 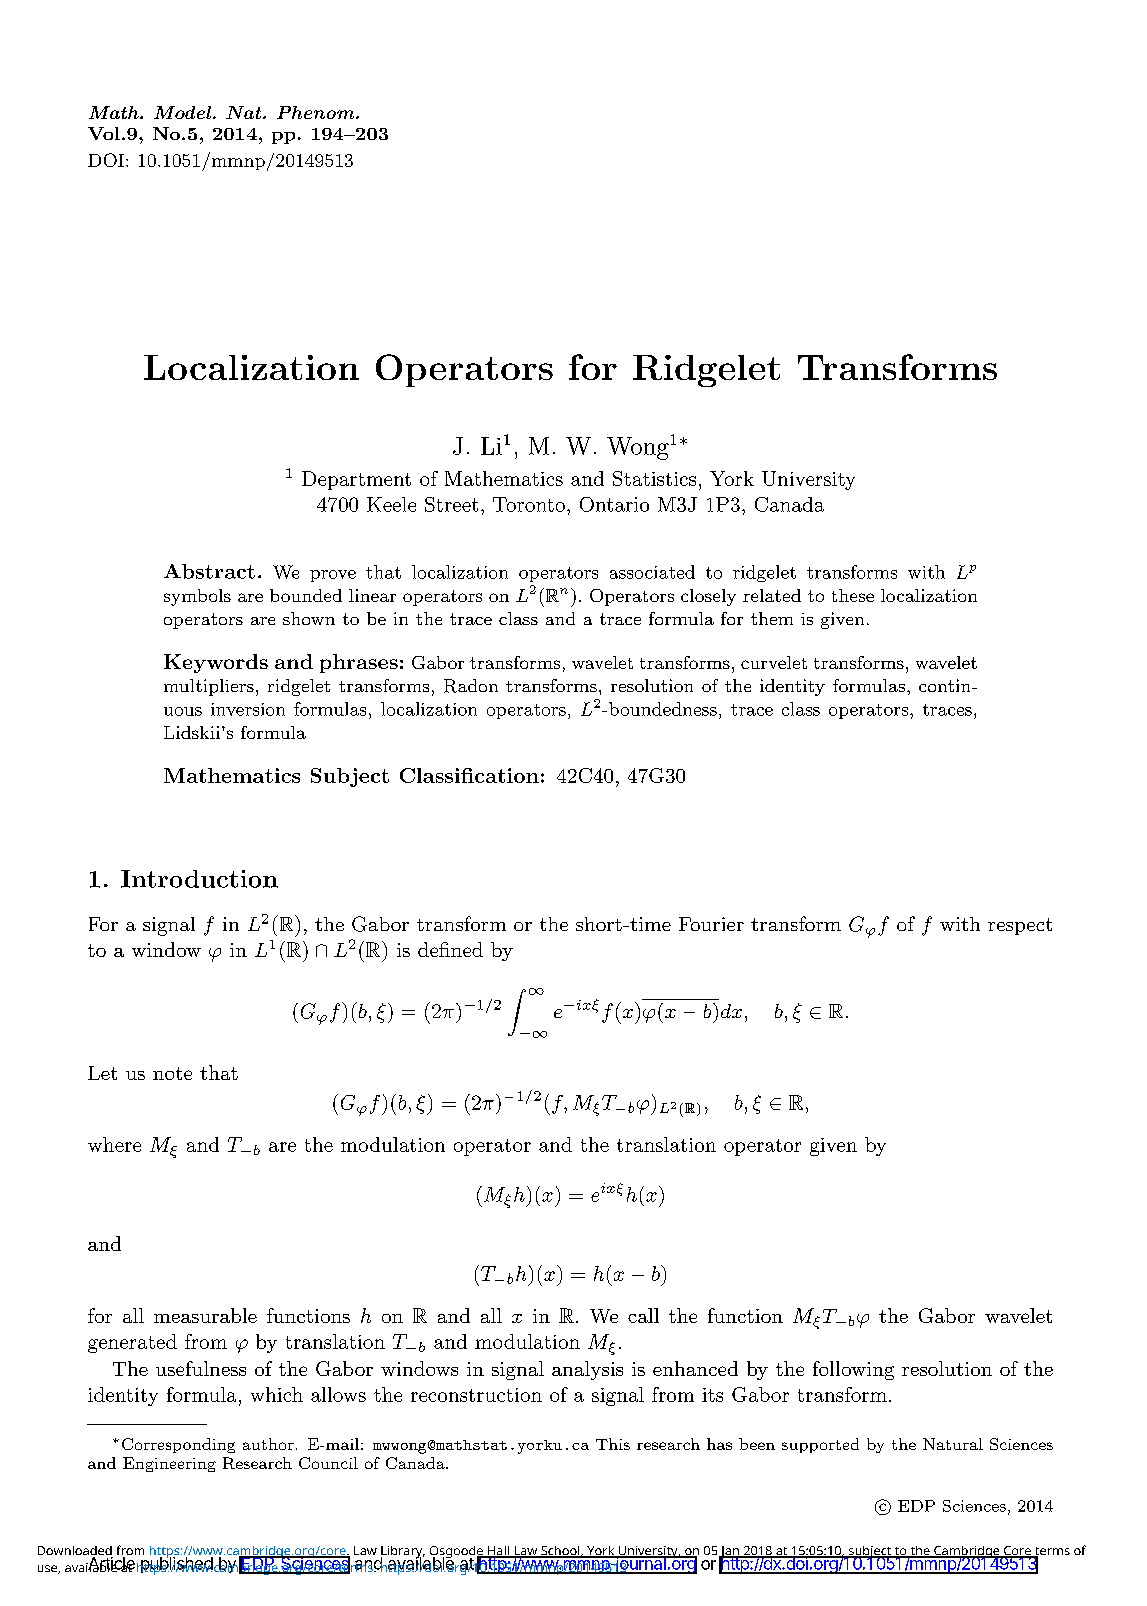 I want to click on Hall, so click(x=498, y=1552).
